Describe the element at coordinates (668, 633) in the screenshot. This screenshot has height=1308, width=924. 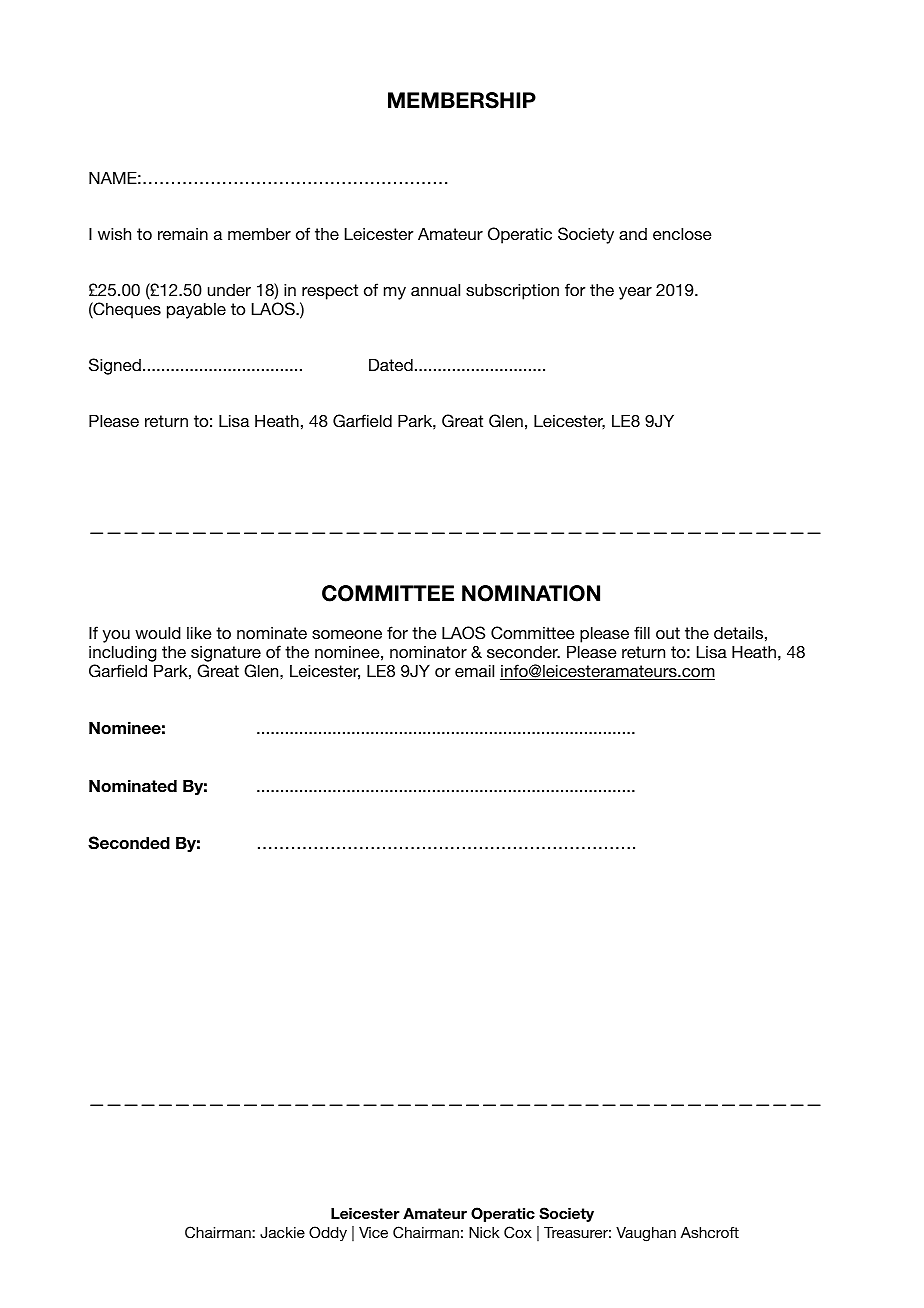
I see `out` at that location.
